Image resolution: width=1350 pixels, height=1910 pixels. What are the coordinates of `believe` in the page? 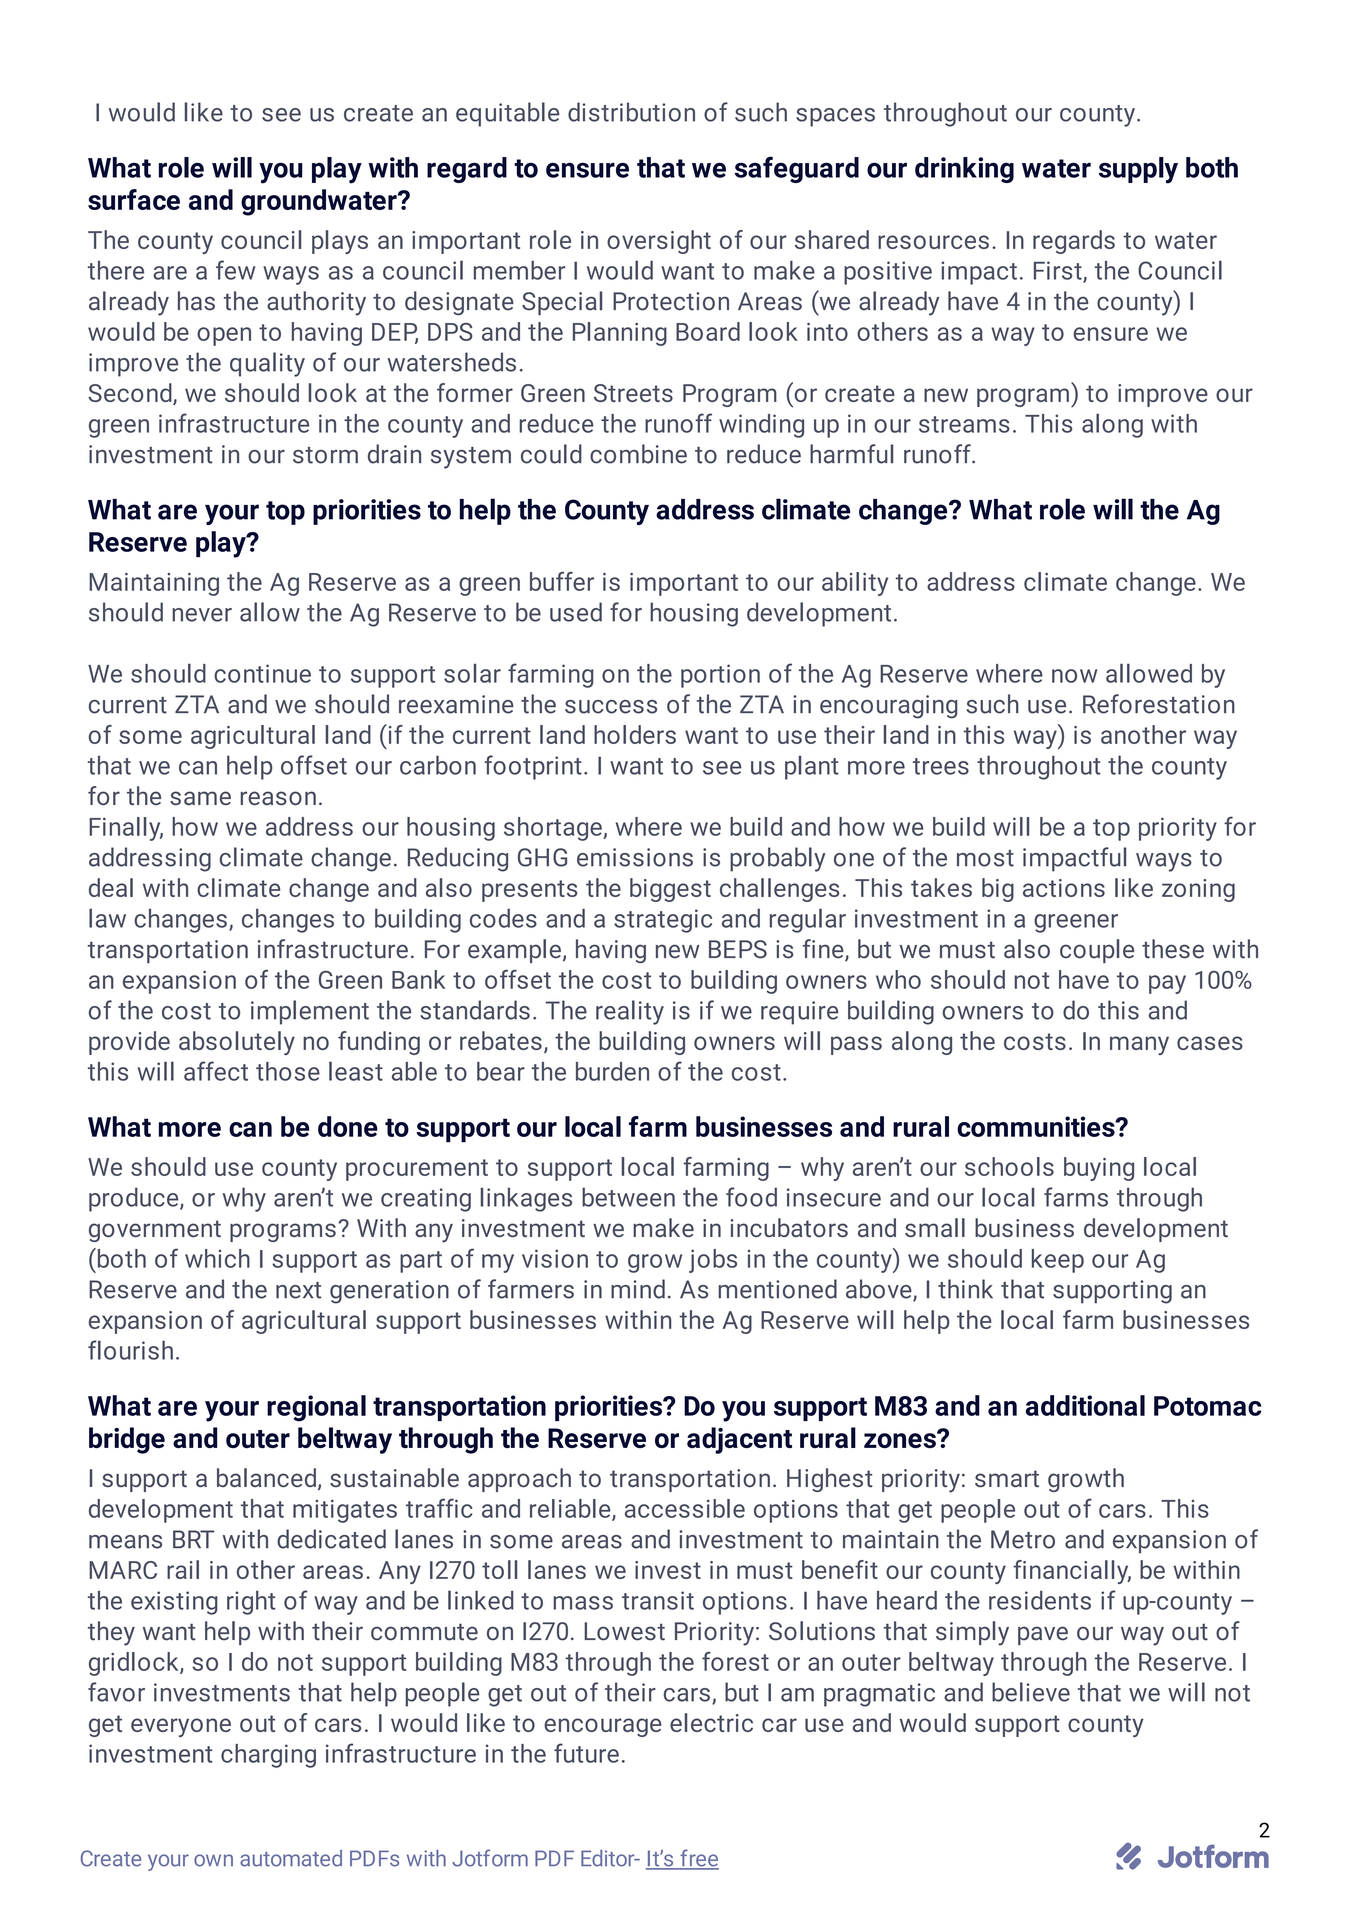 It's located at (1031, 1692).
